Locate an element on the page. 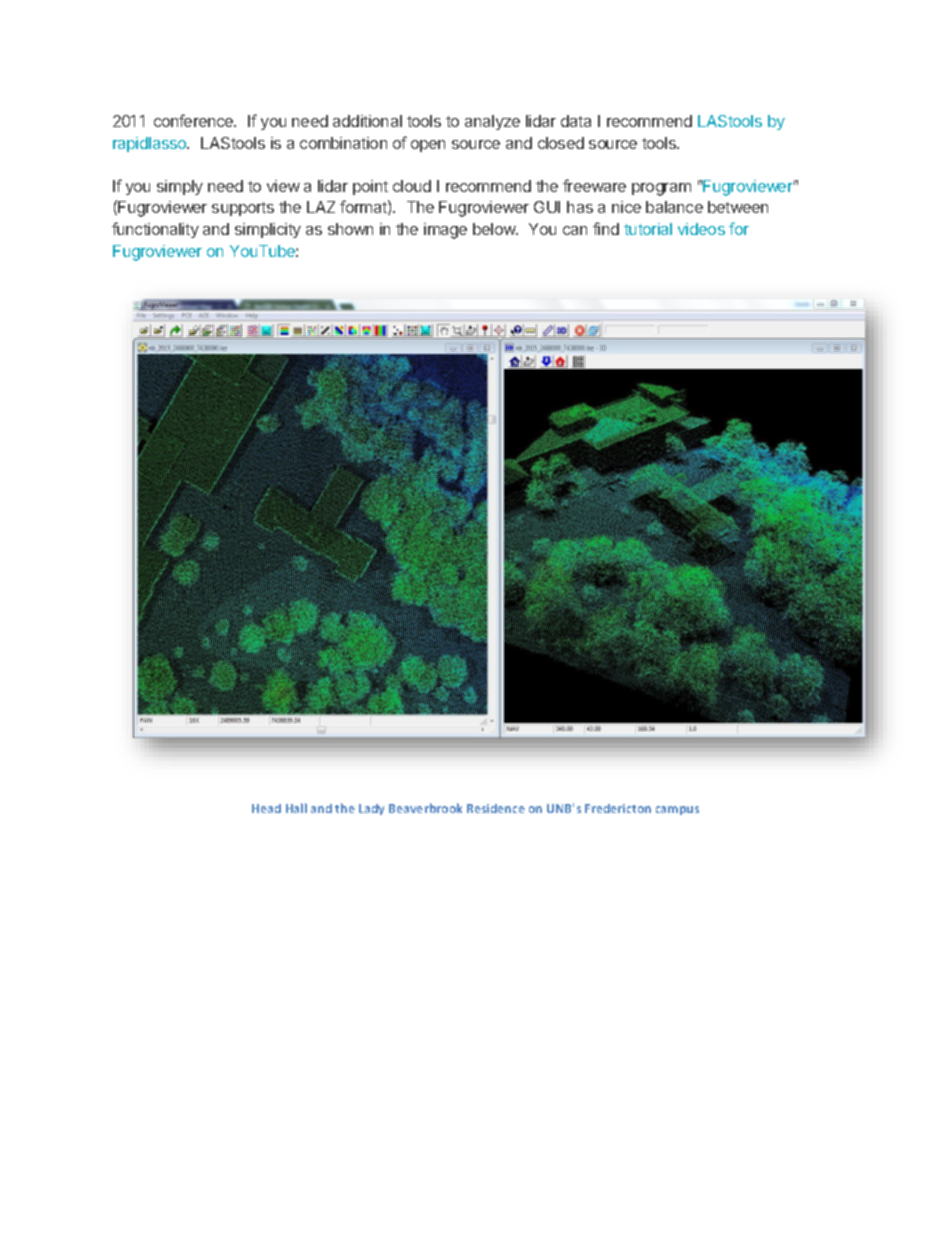  videos is located at coordinates (701, 229).
